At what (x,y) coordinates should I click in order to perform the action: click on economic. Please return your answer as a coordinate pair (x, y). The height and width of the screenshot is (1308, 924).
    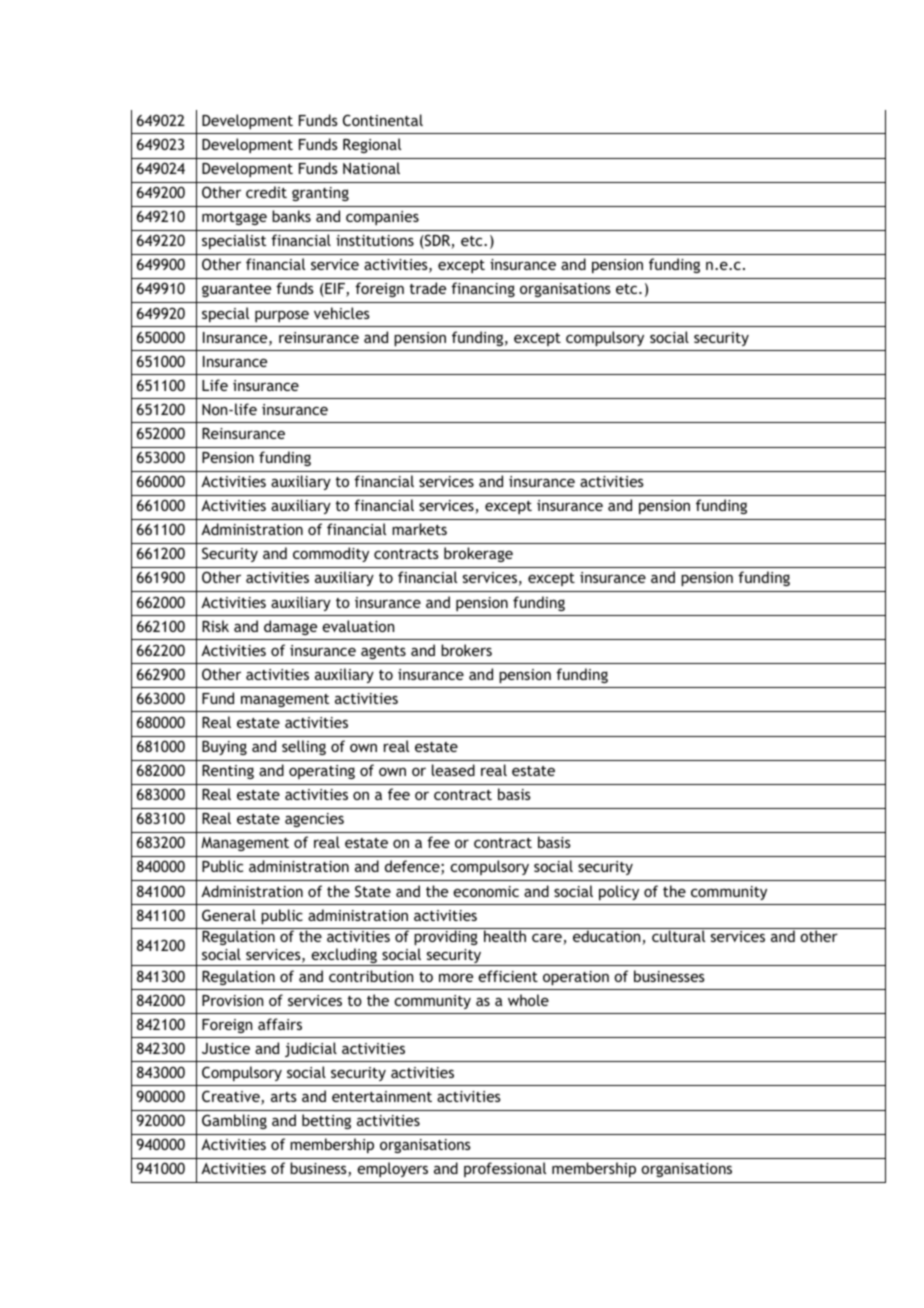
    Looking at the image, I should click on (486, 891).
